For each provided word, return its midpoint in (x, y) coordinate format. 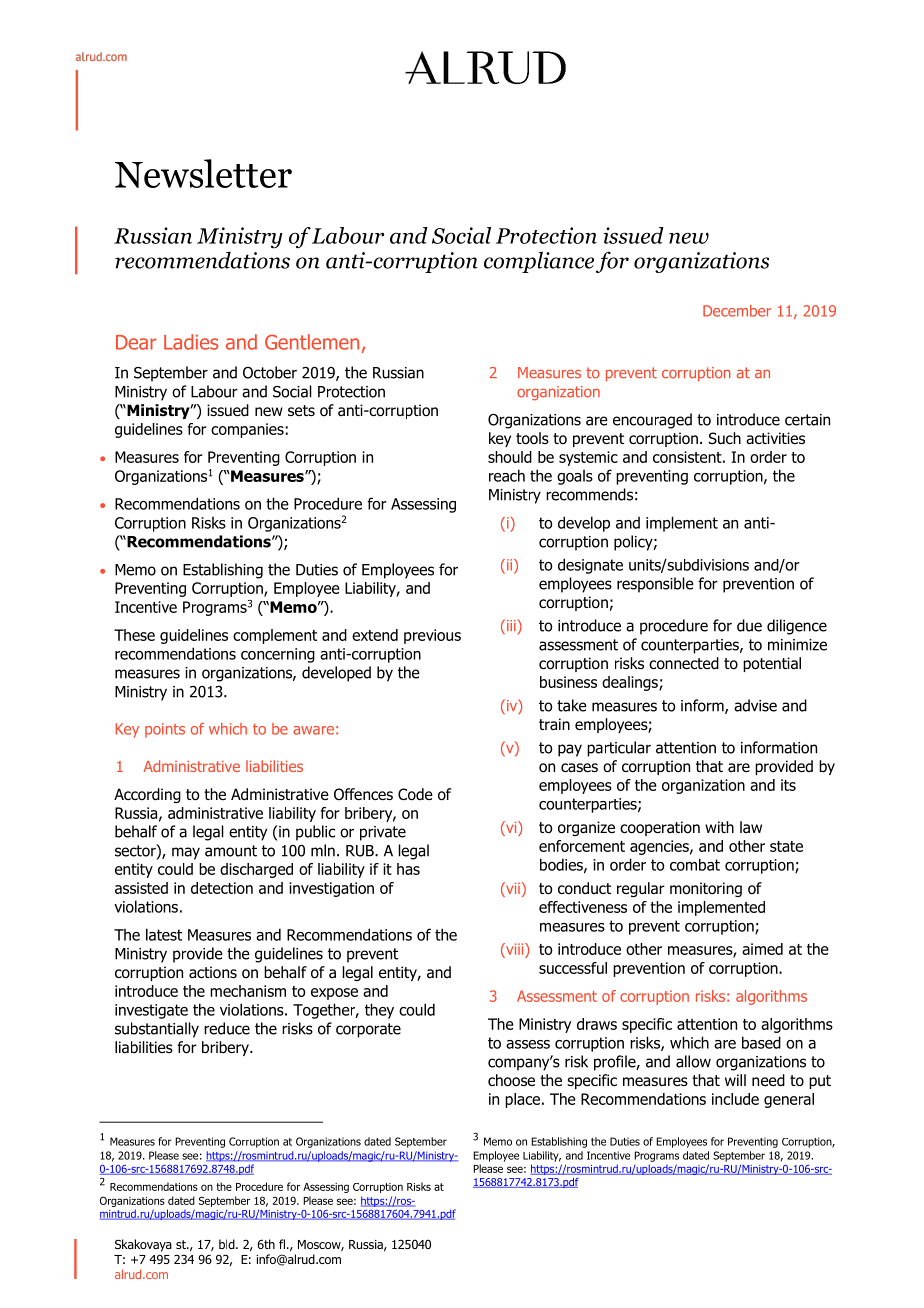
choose (511, 1080)
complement (275, 636)
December (737, 311)
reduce (227, 1028)
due (749, 625)
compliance (539, 262)
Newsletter (203, 173)
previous (432, 636)
